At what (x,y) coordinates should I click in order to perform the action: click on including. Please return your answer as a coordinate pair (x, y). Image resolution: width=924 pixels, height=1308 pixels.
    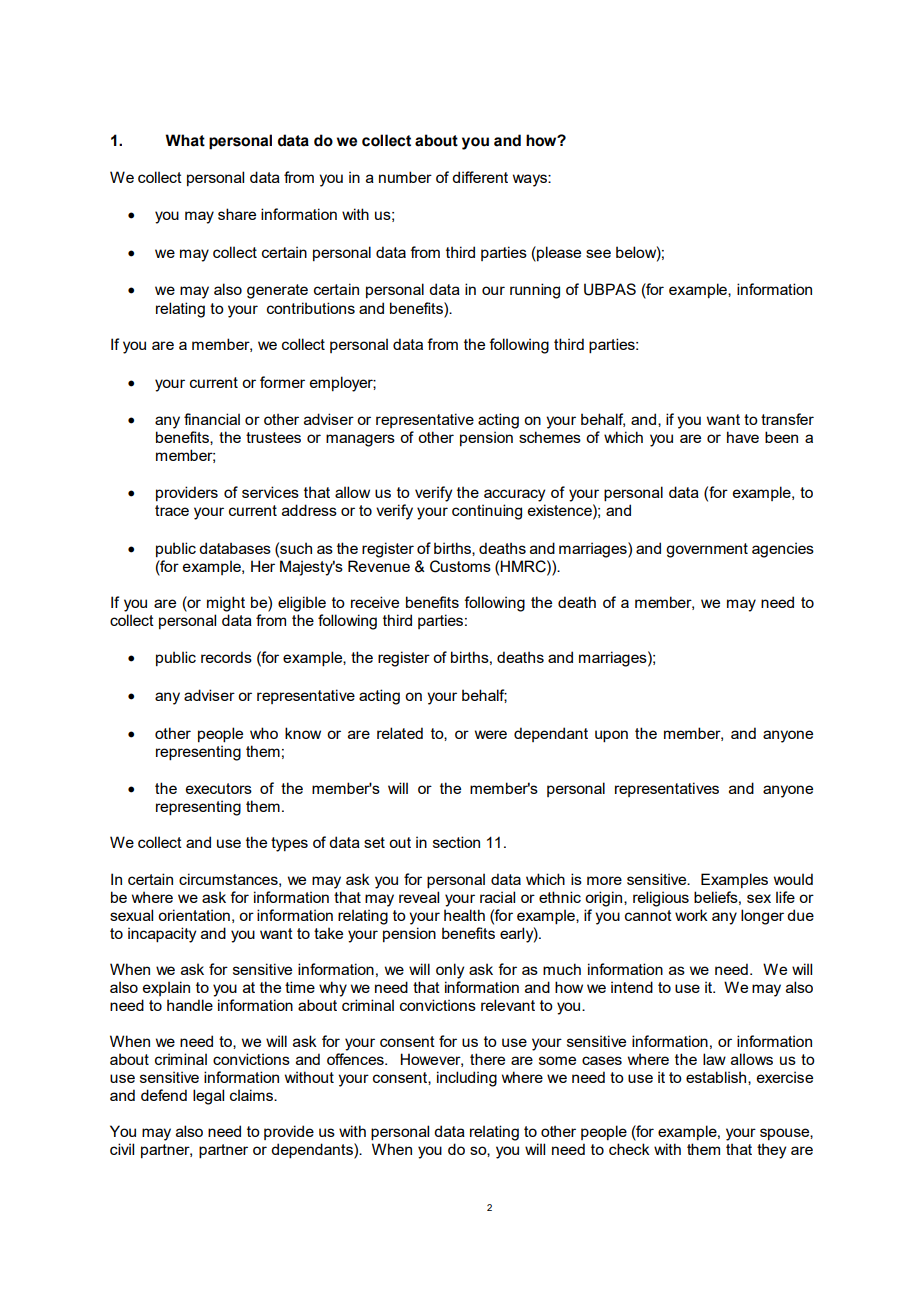
    Looking at the image, I should click on (467, 1079).
